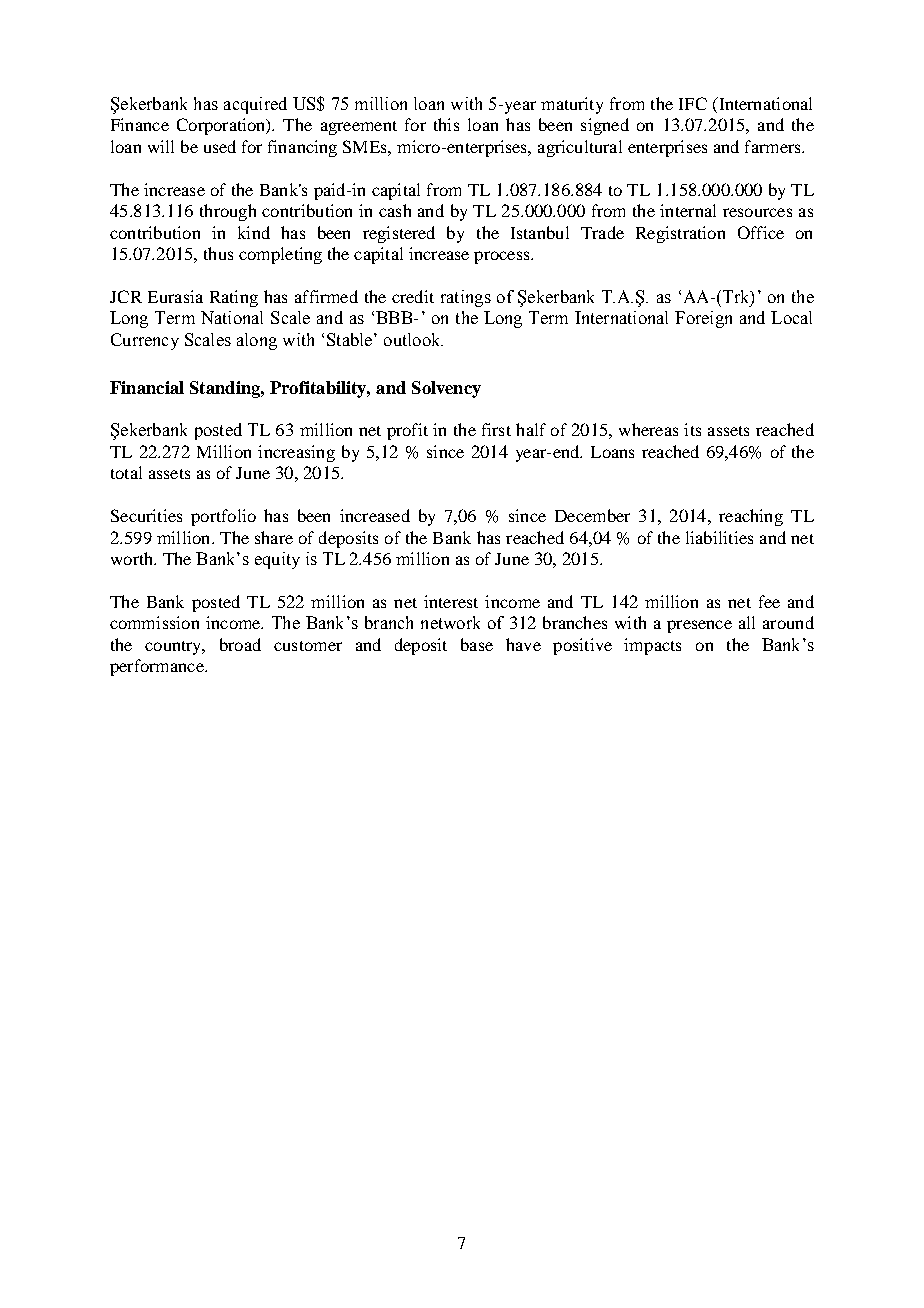 Image resolution: width=924 pixels, height=1308 pixels. I want to click on base, so click(477, 644).
